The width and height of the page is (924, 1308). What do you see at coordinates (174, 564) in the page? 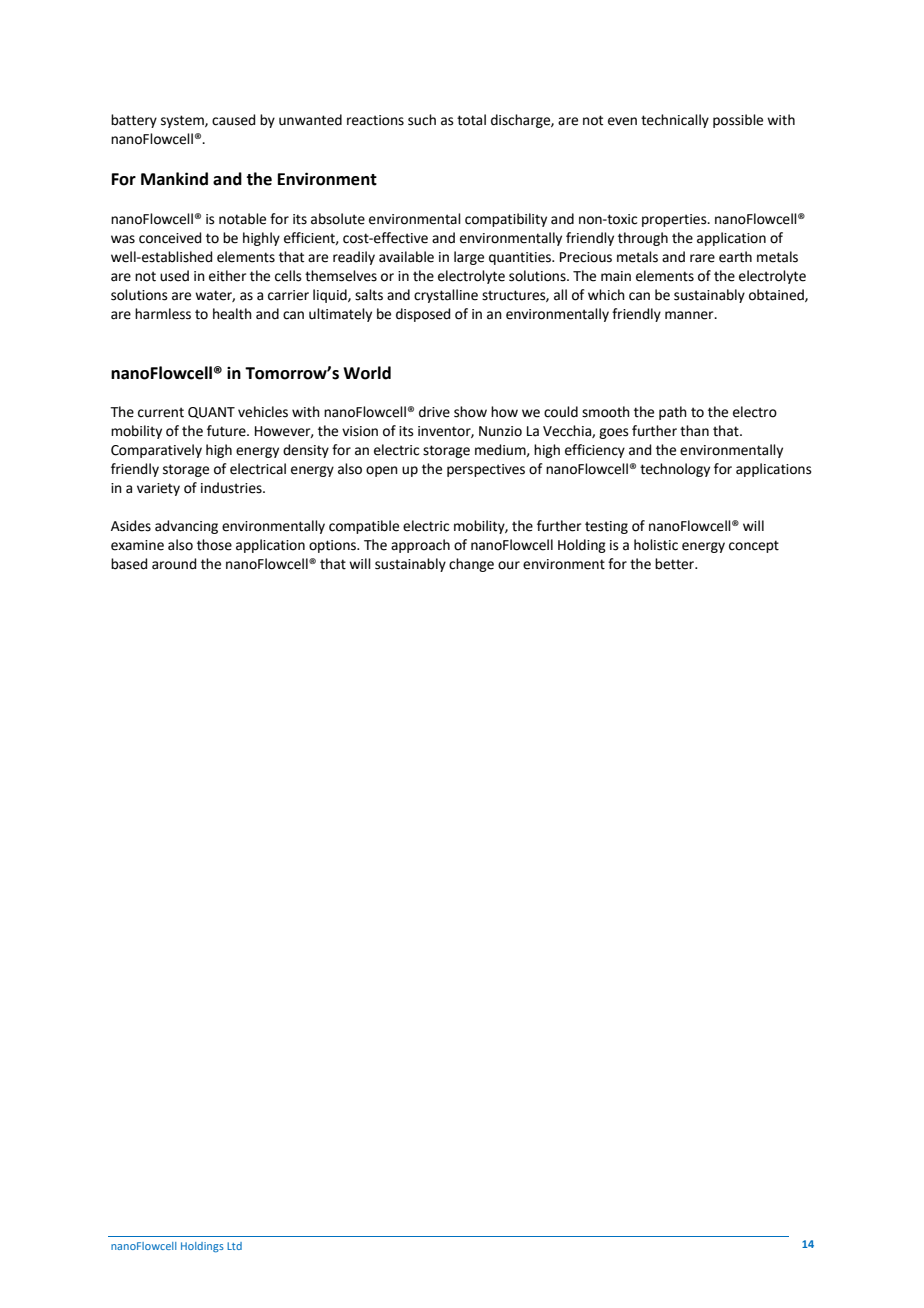
I see `around` at bounding box center [174, 564].
